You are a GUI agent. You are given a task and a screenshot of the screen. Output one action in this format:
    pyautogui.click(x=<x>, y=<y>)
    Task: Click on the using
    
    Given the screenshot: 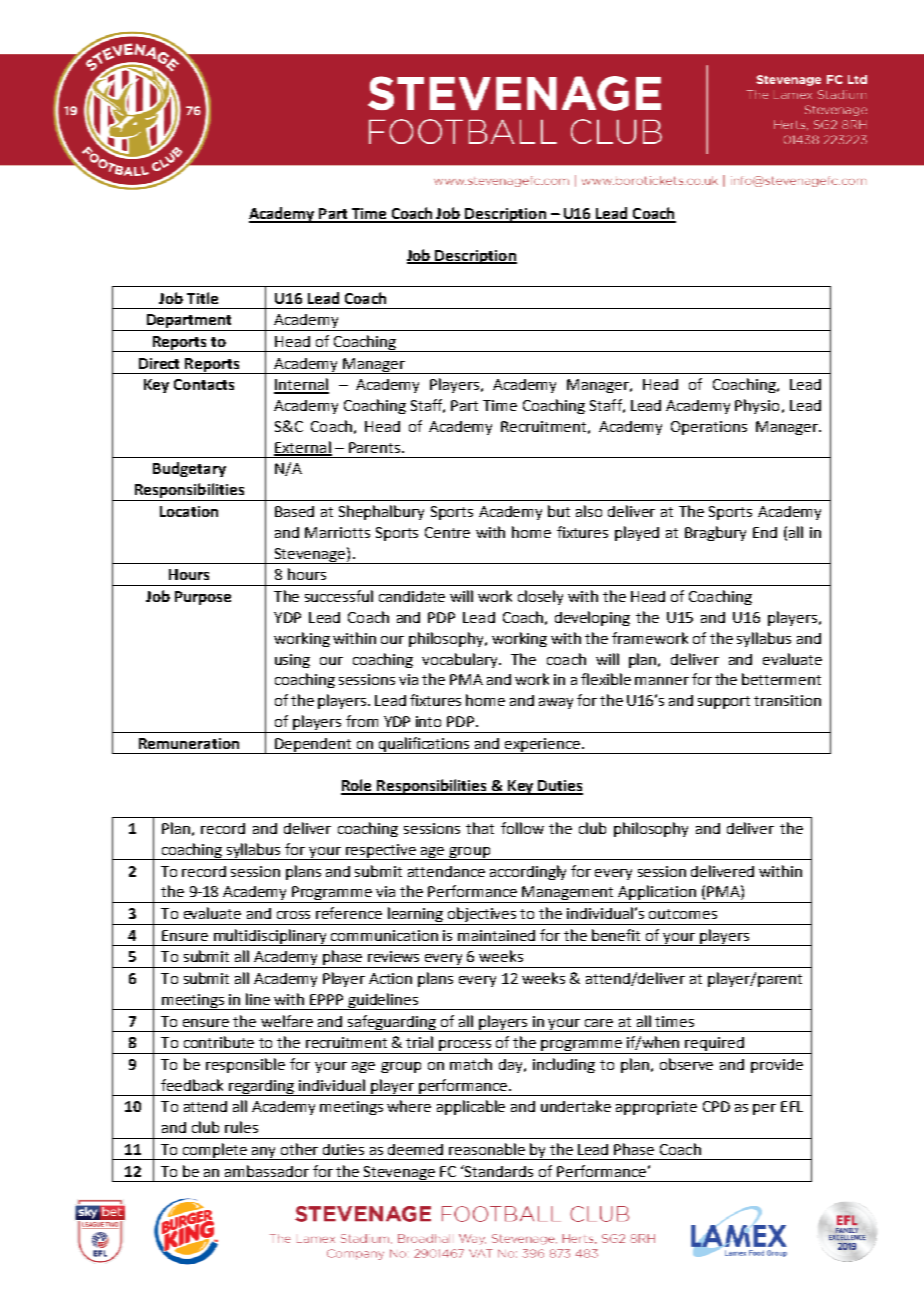 What is the action you would take?
    pyautogui.click(x=292, y=661)
